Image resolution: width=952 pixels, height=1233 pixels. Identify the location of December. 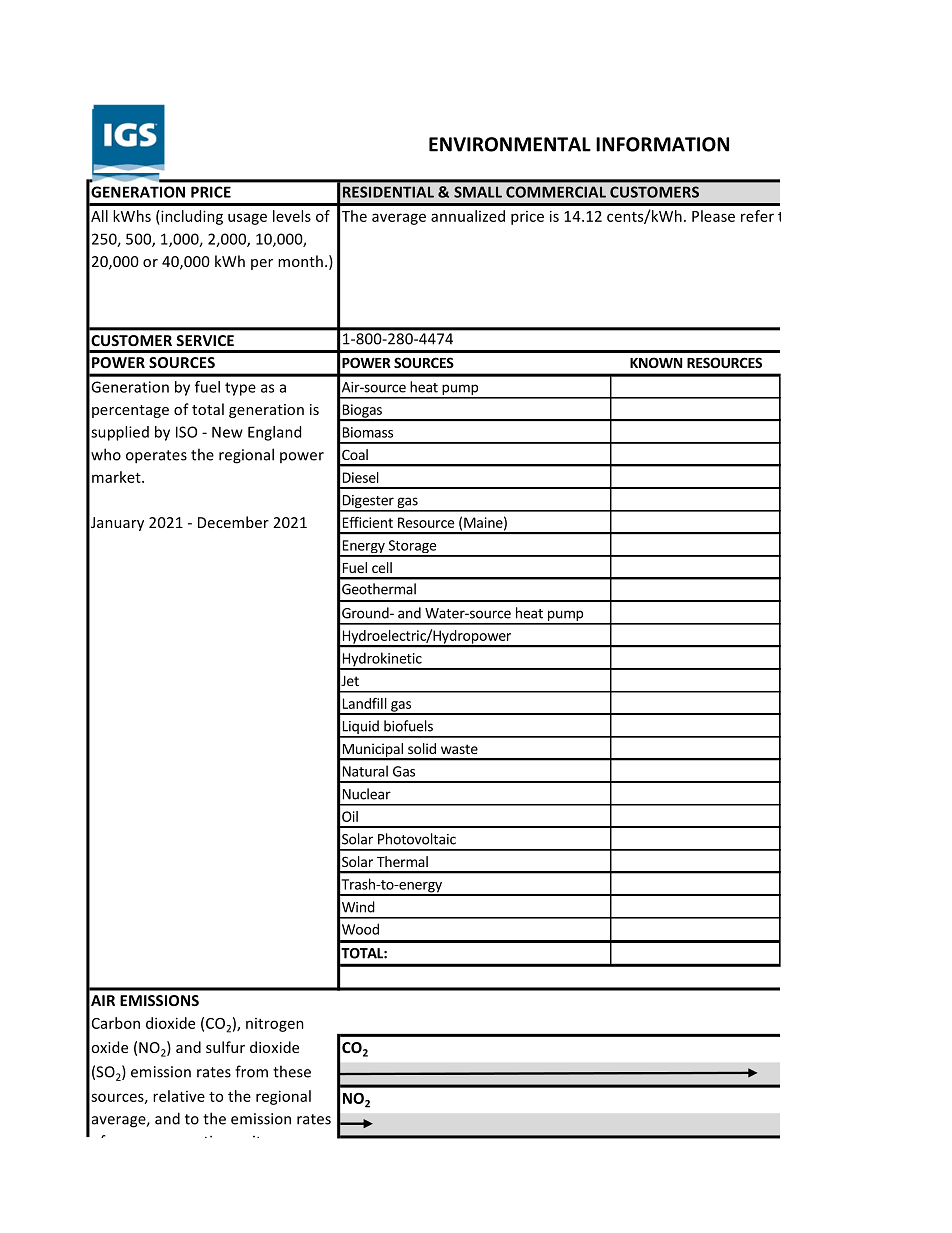
(233, 522).
